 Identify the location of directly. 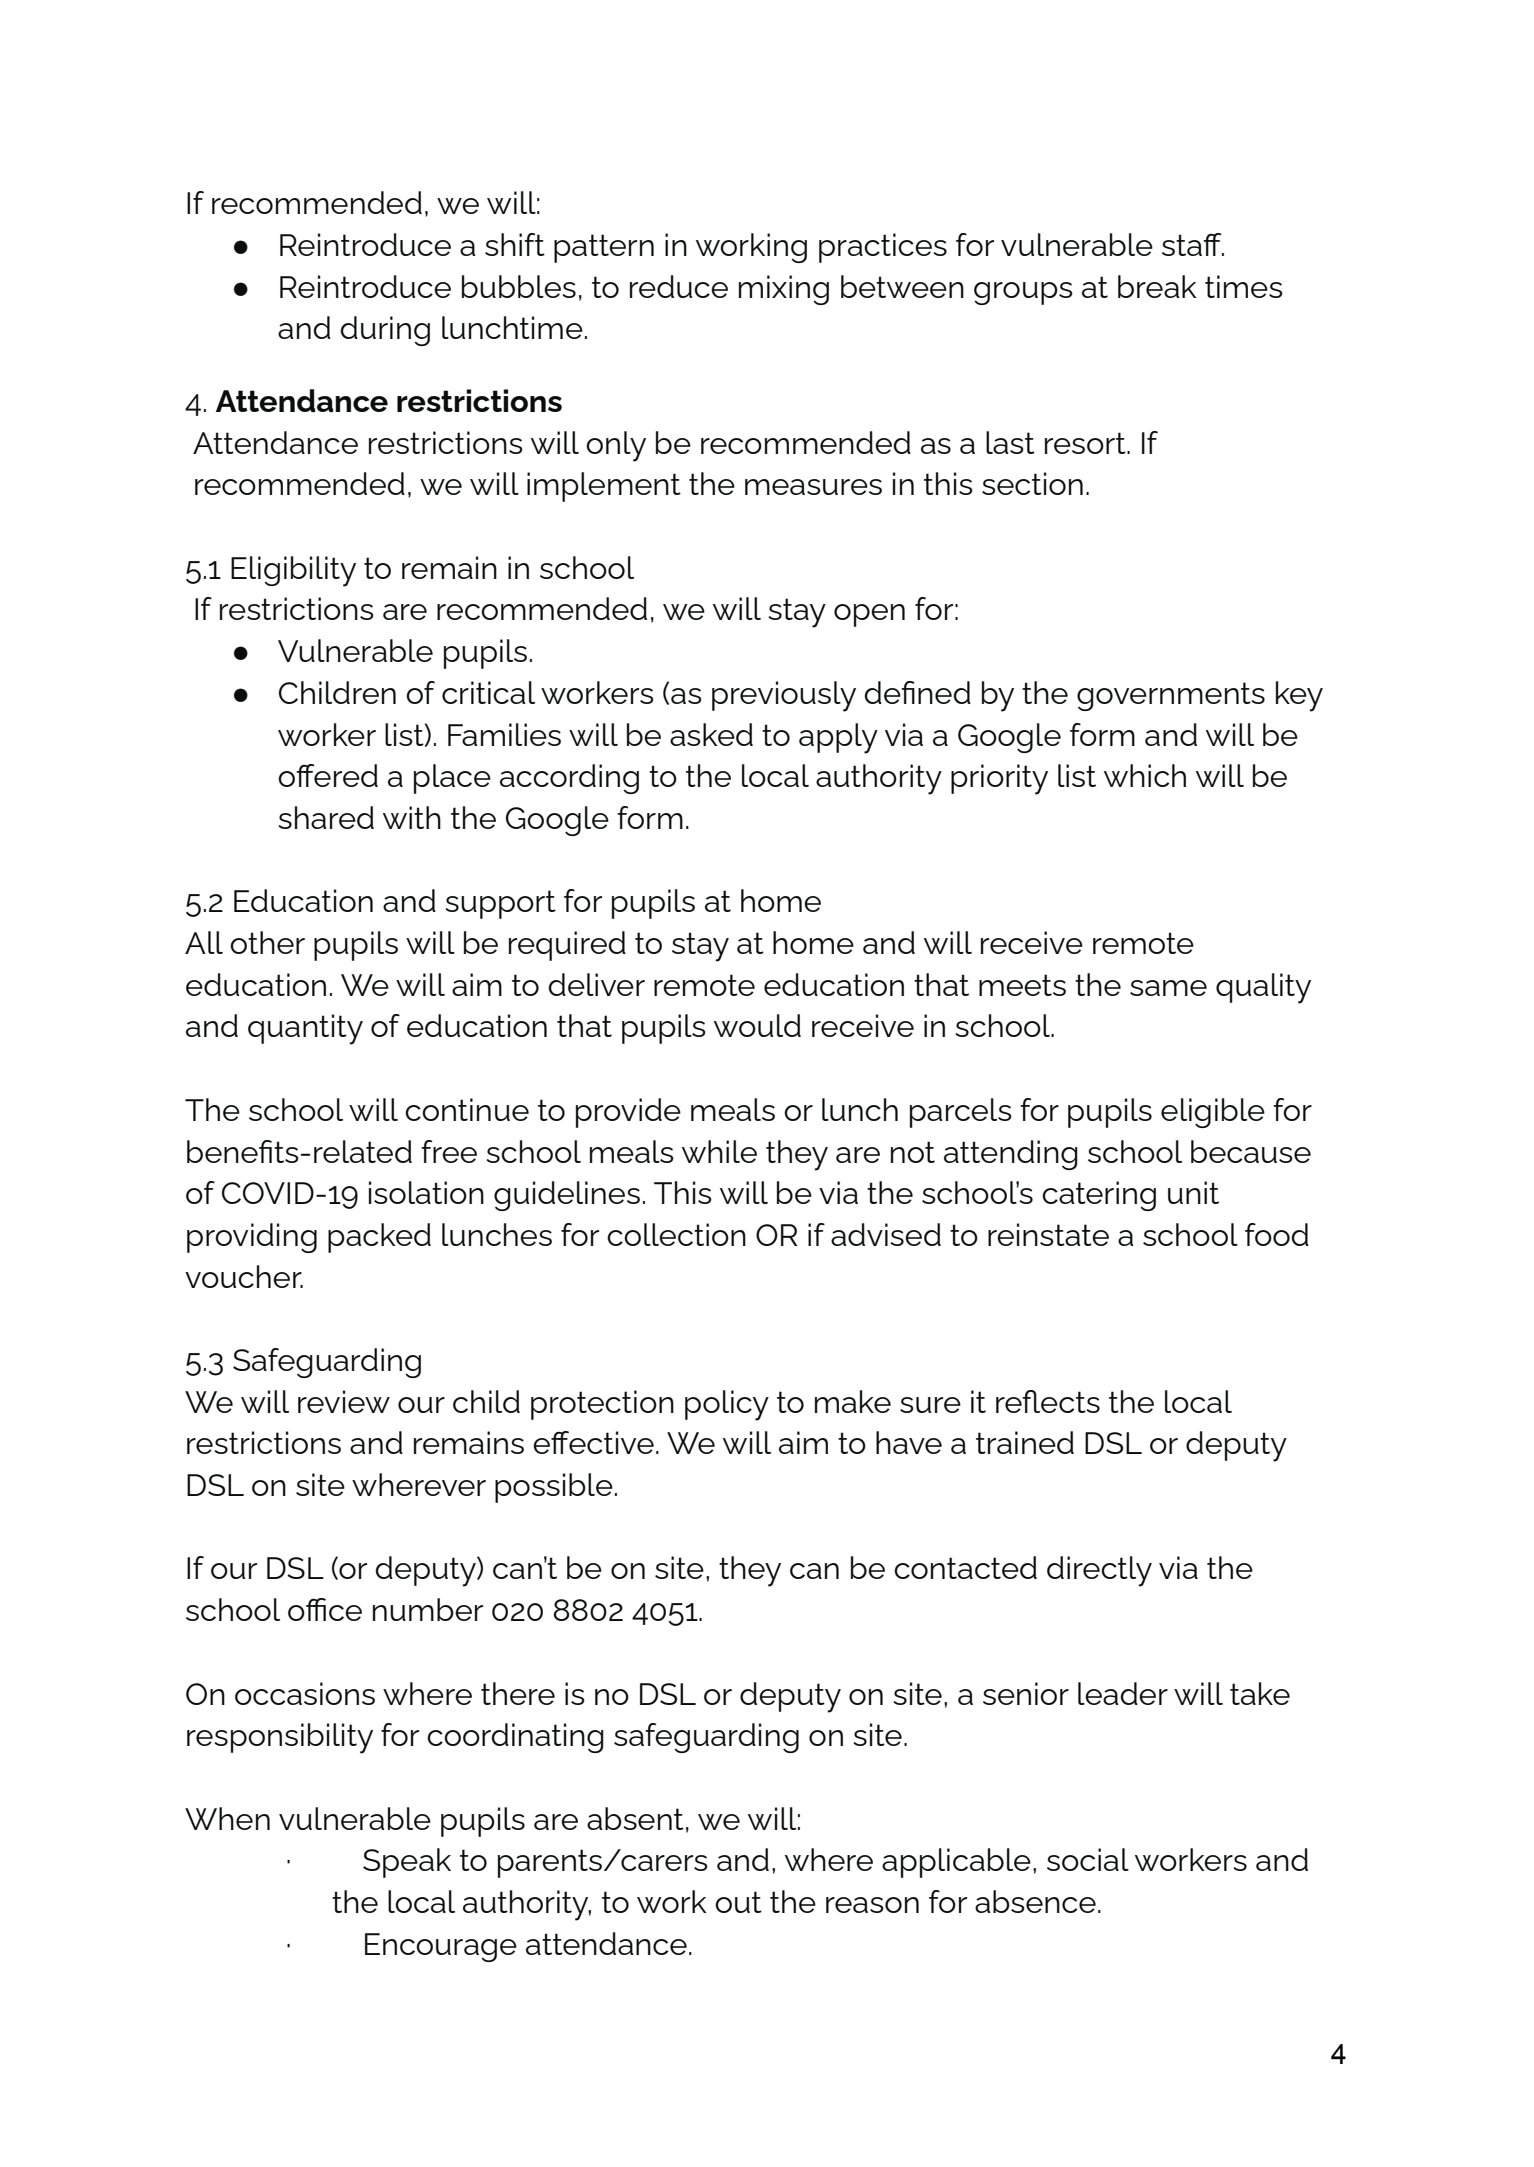
(1099, 1571).
